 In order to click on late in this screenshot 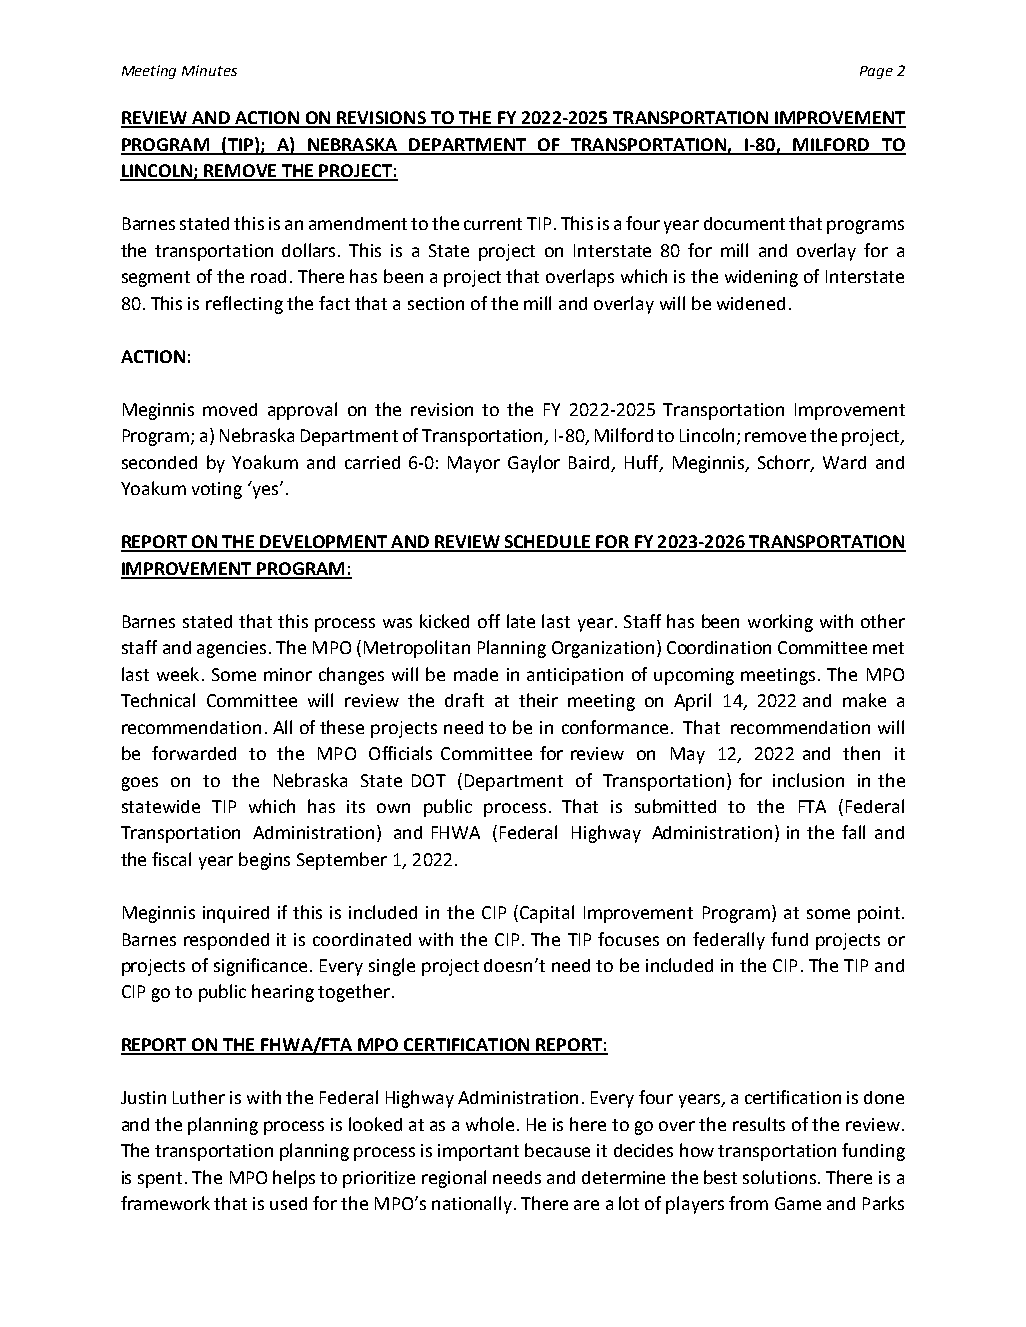, I will do `click(521, 621)`.
